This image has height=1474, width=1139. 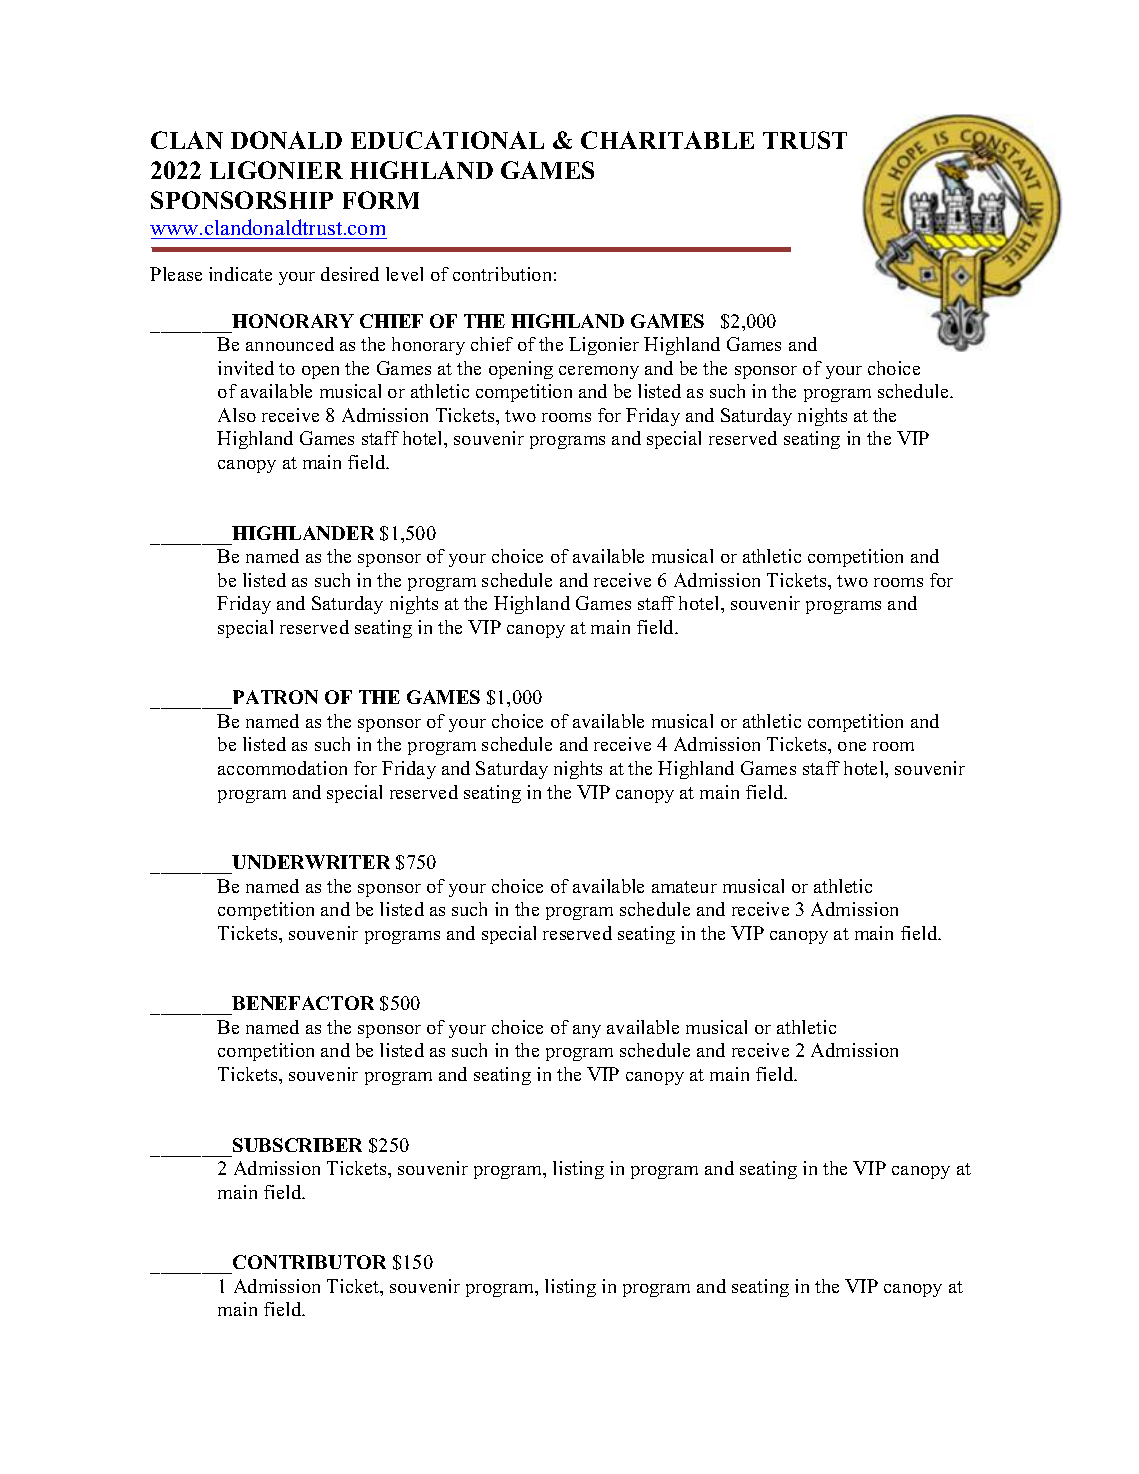 I want to click on invited, so click(x=246, y=368).
